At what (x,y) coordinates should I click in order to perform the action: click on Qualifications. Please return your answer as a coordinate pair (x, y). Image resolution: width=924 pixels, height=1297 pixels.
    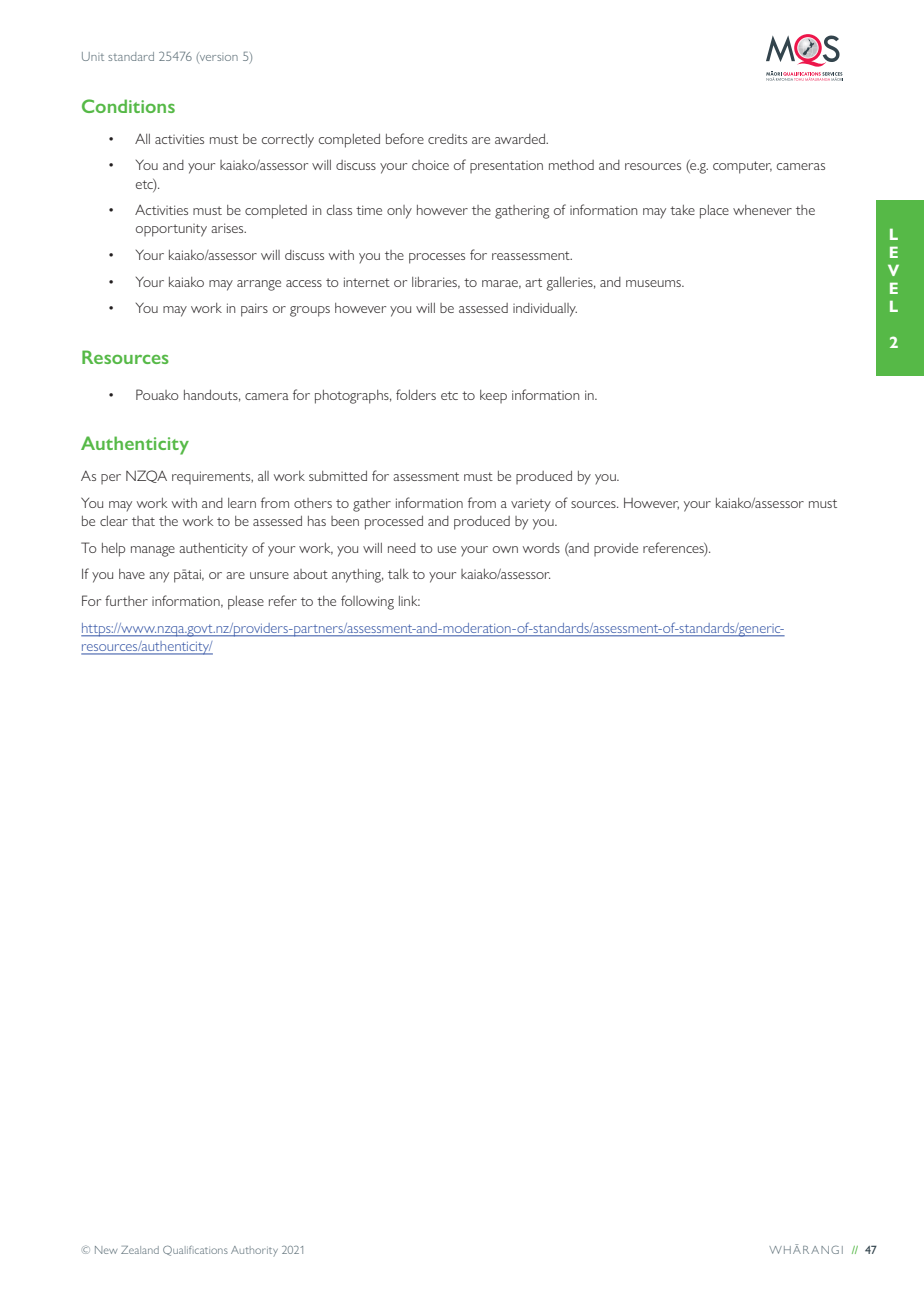
    Looking at the image, I should click on (195, 1250).
